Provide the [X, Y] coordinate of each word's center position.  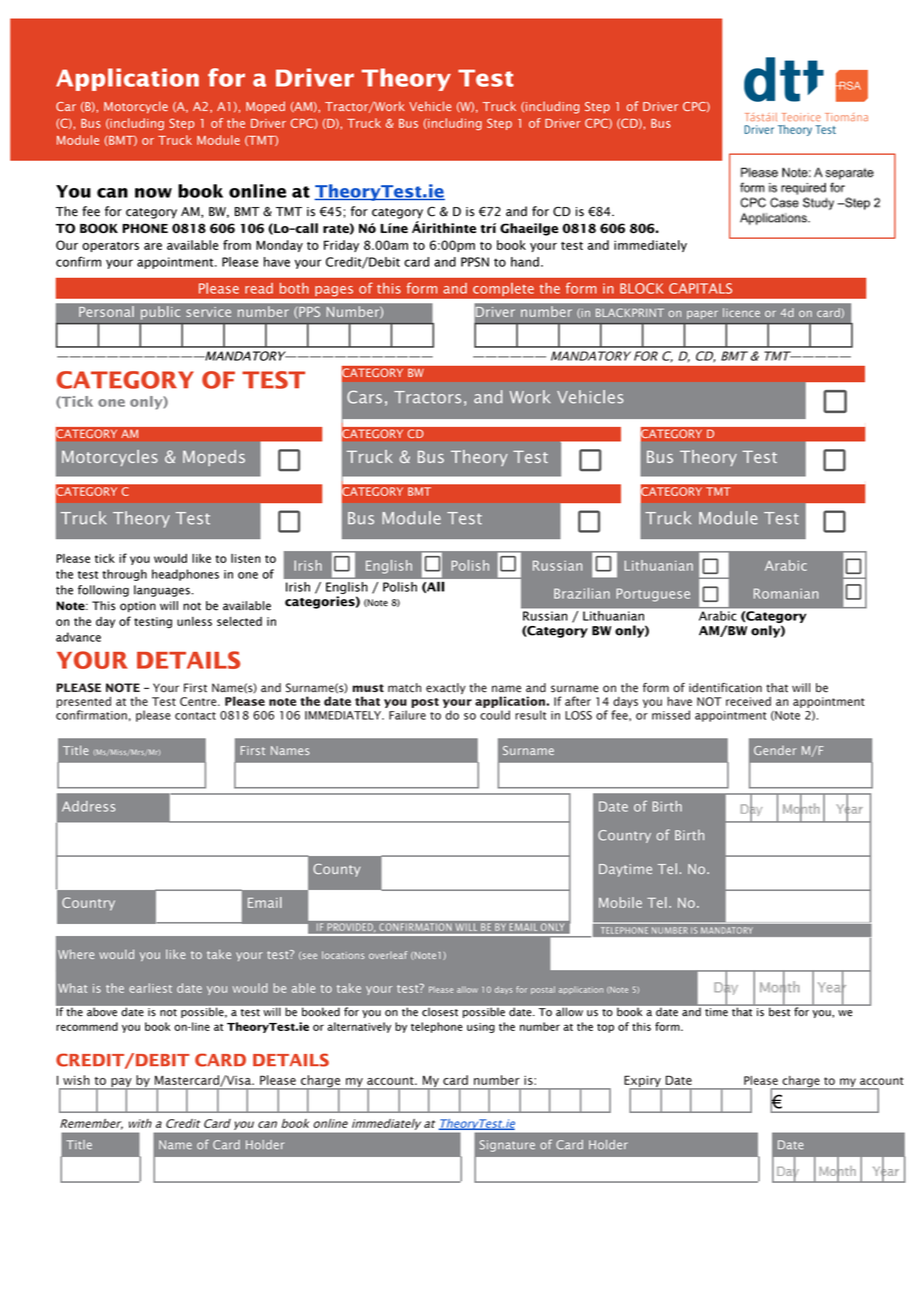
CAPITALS [700, 288]
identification [725, 688]
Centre [199, 701]
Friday [341, 246]
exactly [446, 688]
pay [121, 1084]
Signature [507, 1146]
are [153, 246]
